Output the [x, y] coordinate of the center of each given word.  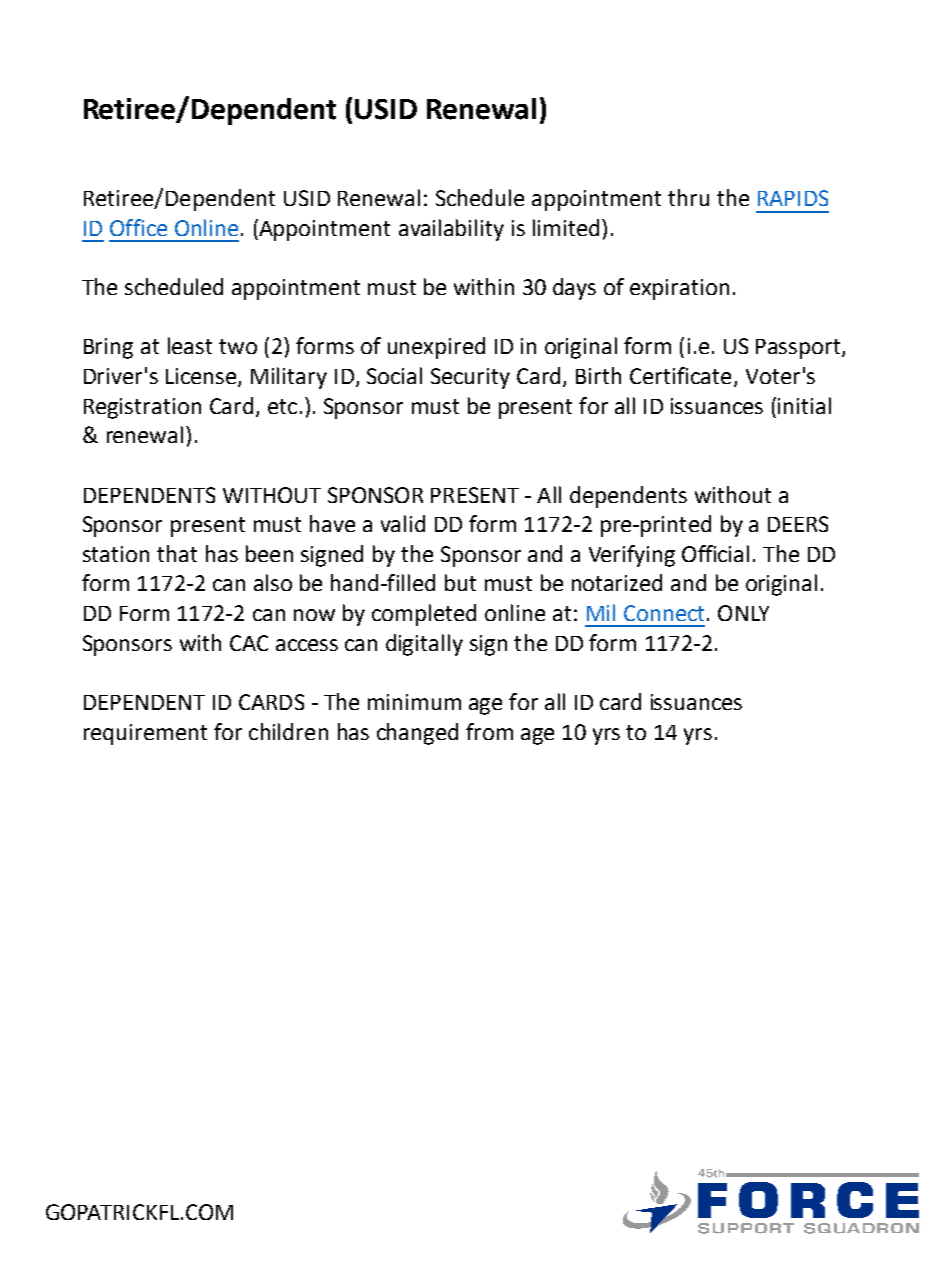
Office [138, 227]
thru [688, 197]
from [489, 731]
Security [470, 378]
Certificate [680, 375]
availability [451, 230]
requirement [145, 734]
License [202, 377]
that [177, 553]
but [460, 582]
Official [715, 553]
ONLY [743, 613]
